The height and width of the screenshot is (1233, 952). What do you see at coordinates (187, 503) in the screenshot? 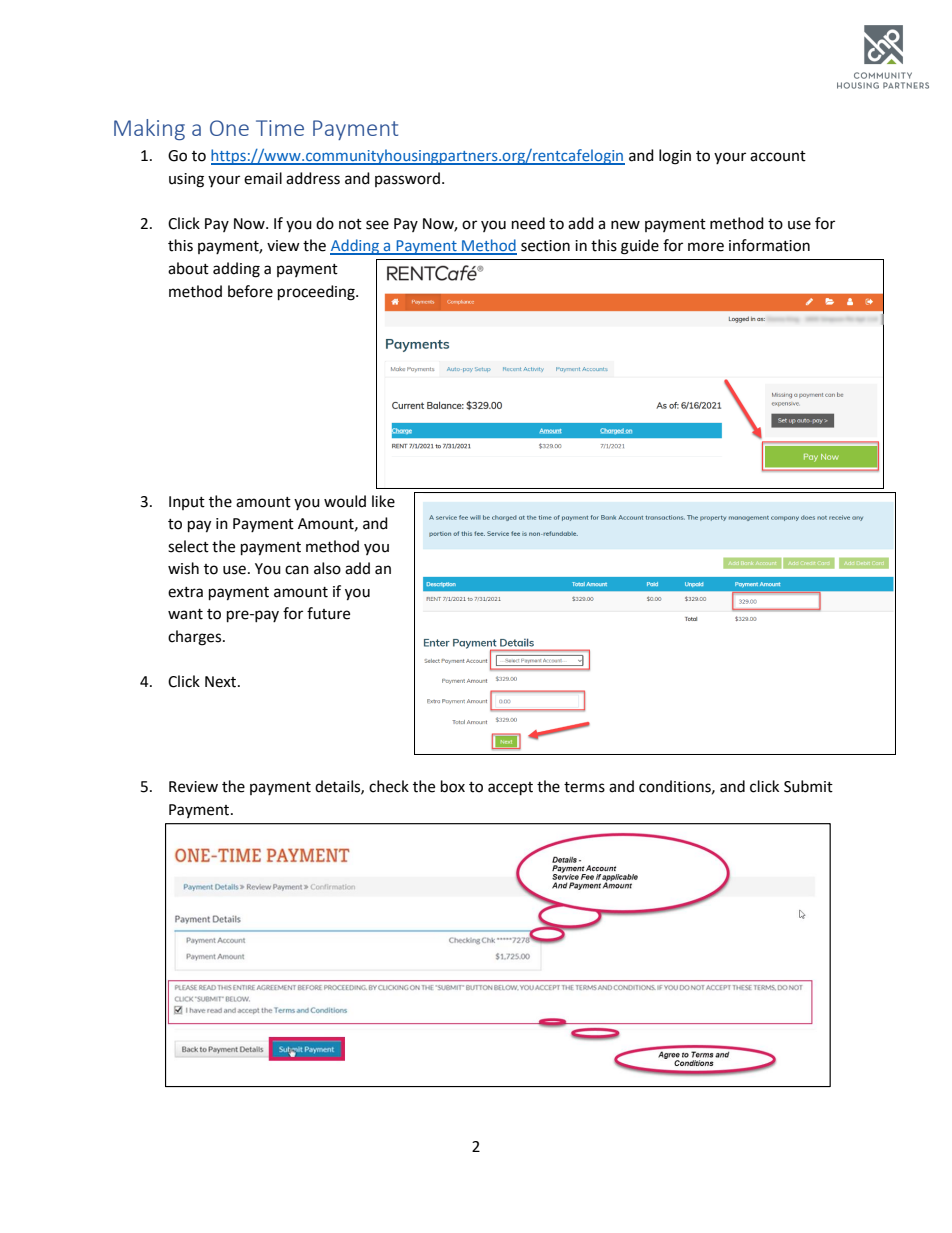
I see `Input` at bounding box center [187, 503].
